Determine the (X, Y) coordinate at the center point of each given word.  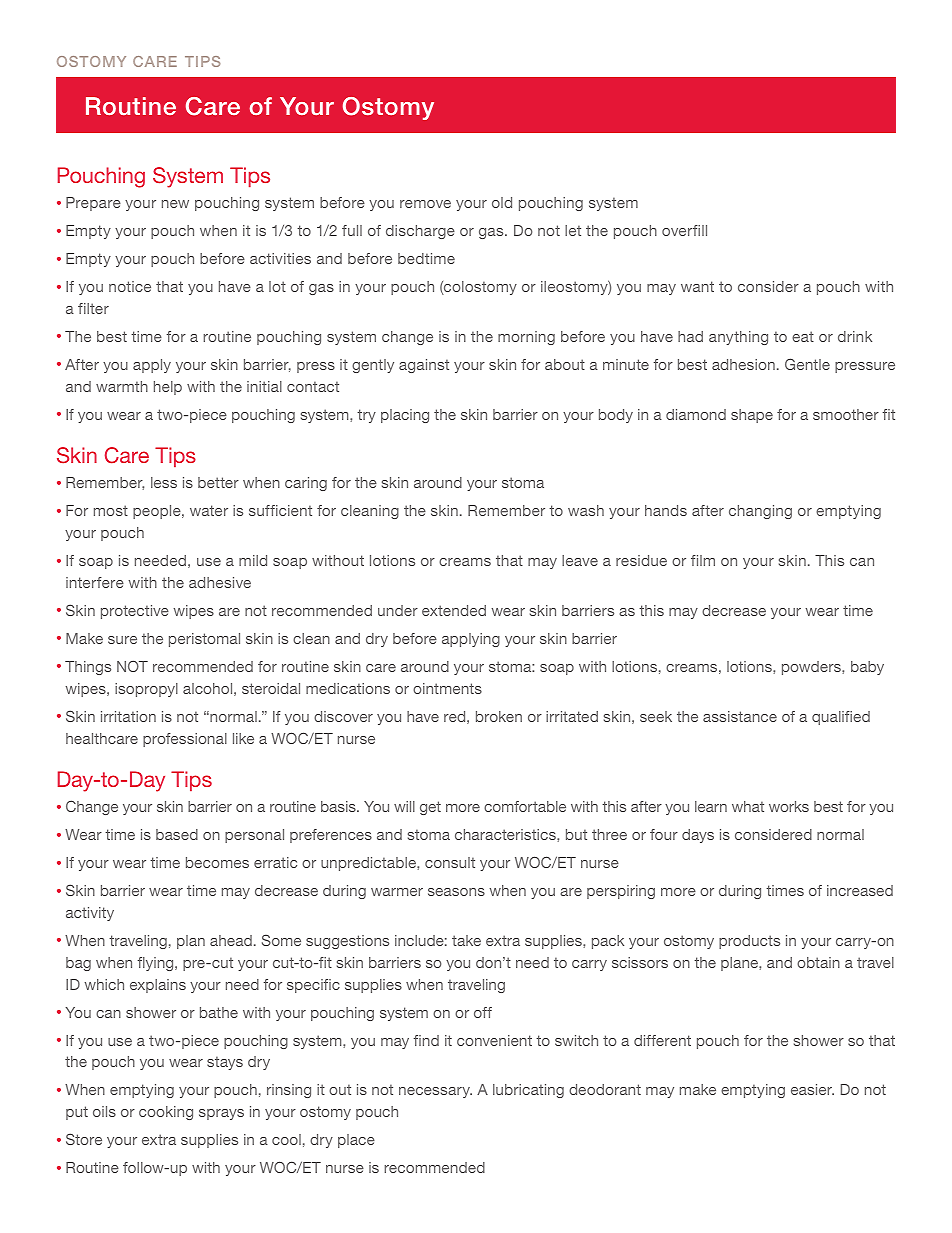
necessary (435, 1092)
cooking (166, 1113)
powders (812, 668)
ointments (447, 688)
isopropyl (146, 690)
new (175, 204)
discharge (420, 232)
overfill (684, 230)
